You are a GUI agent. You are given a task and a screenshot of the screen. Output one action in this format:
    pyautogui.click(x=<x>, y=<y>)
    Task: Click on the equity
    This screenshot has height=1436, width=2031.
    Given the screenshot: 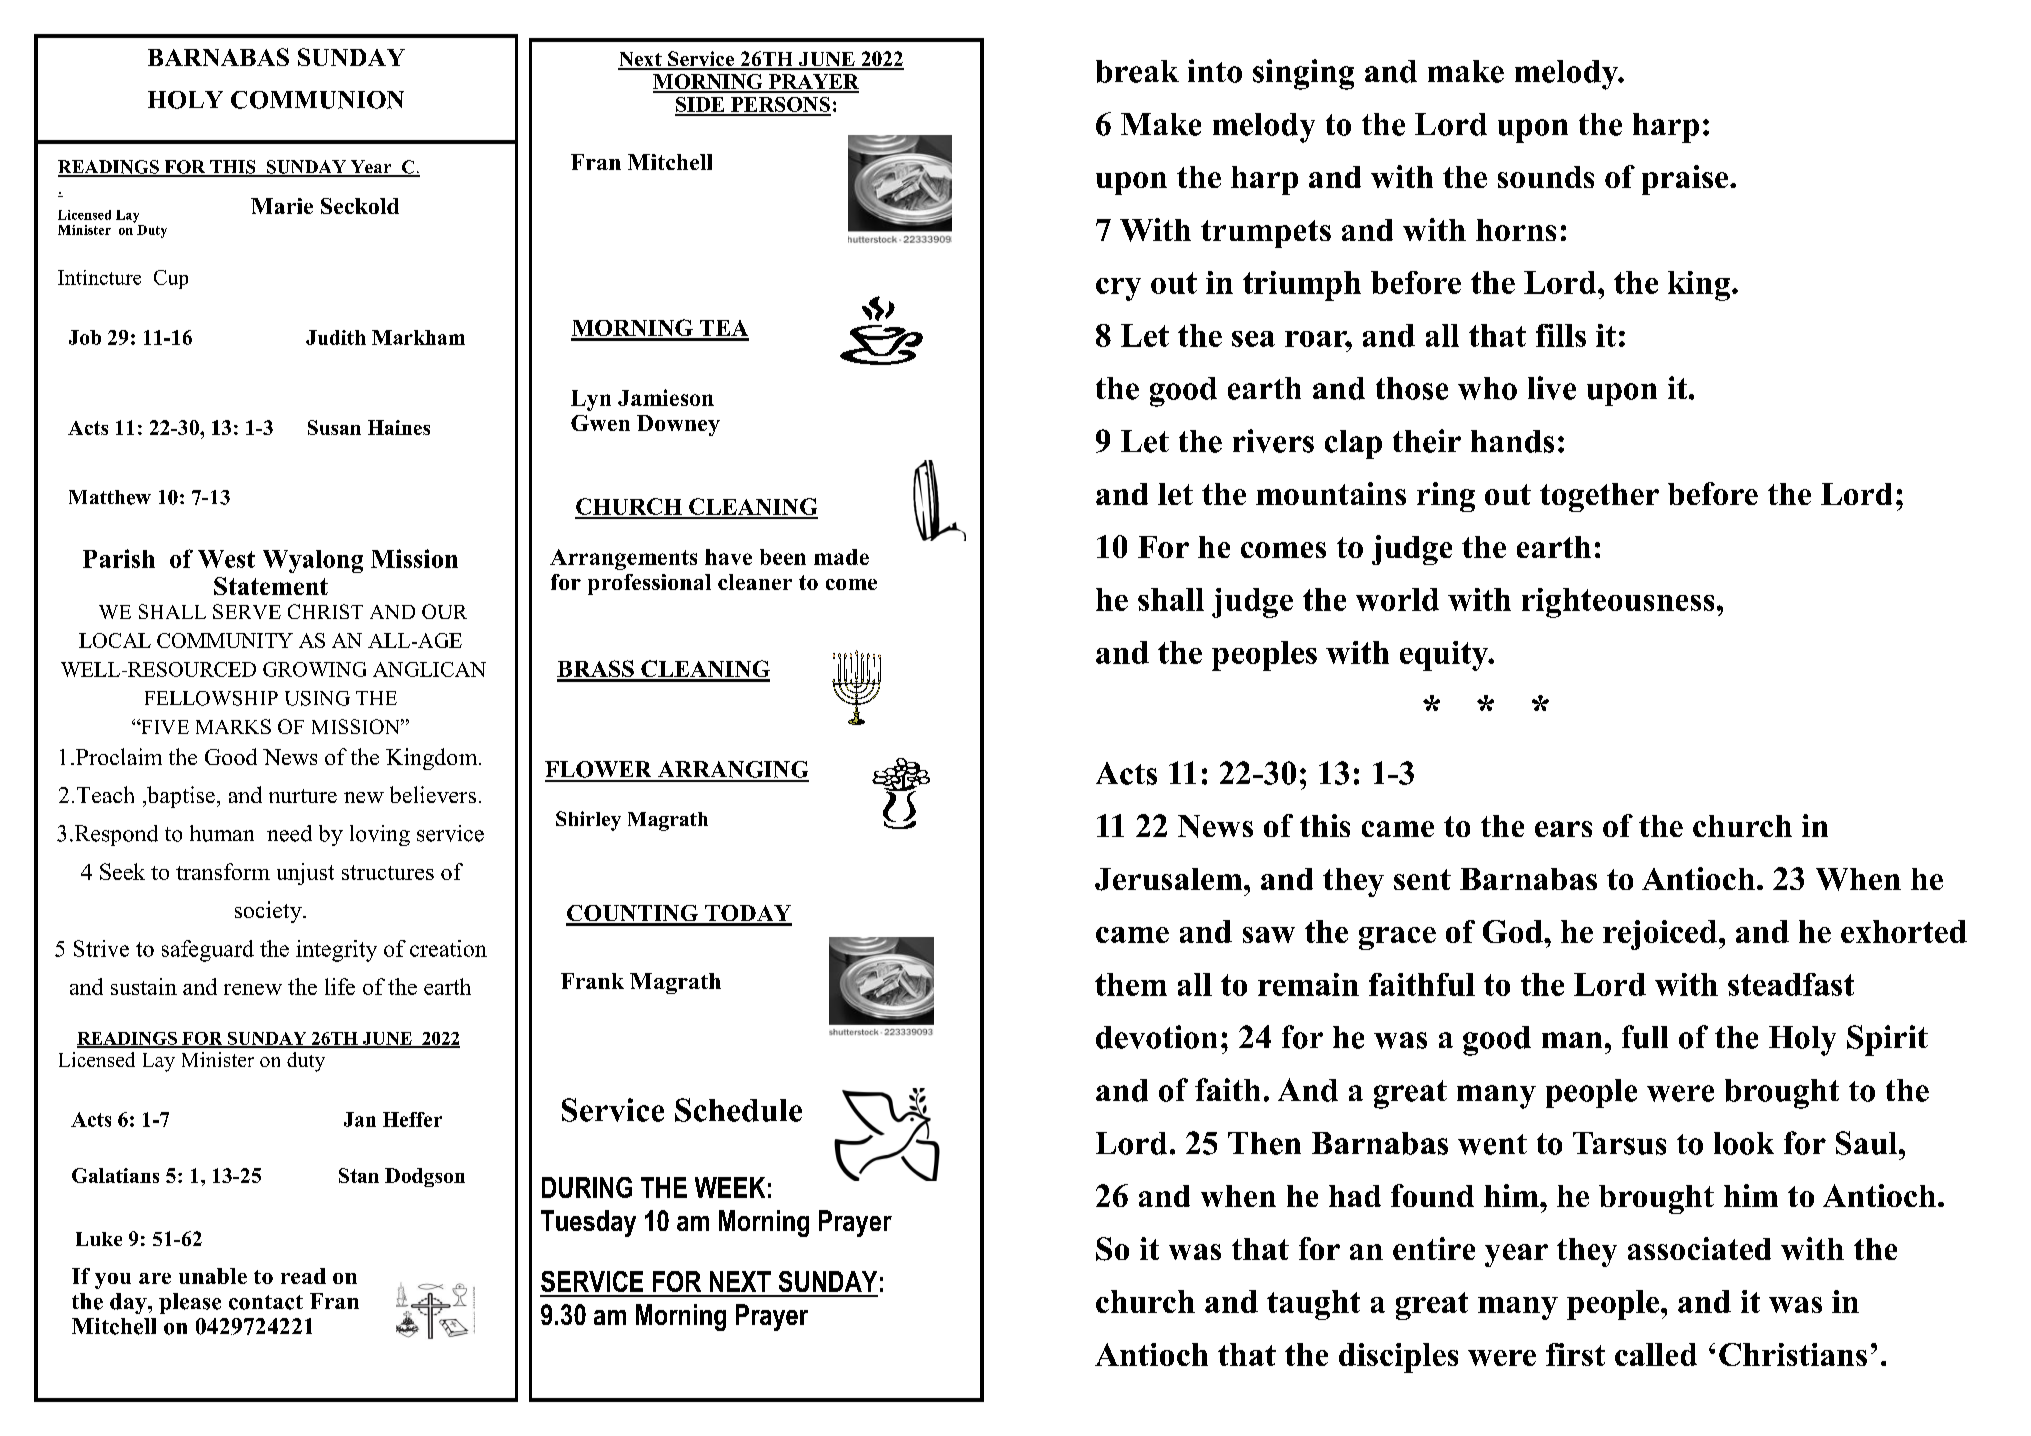 What is the action you would take?
    pyautogui.click(x=1445, y=656)
